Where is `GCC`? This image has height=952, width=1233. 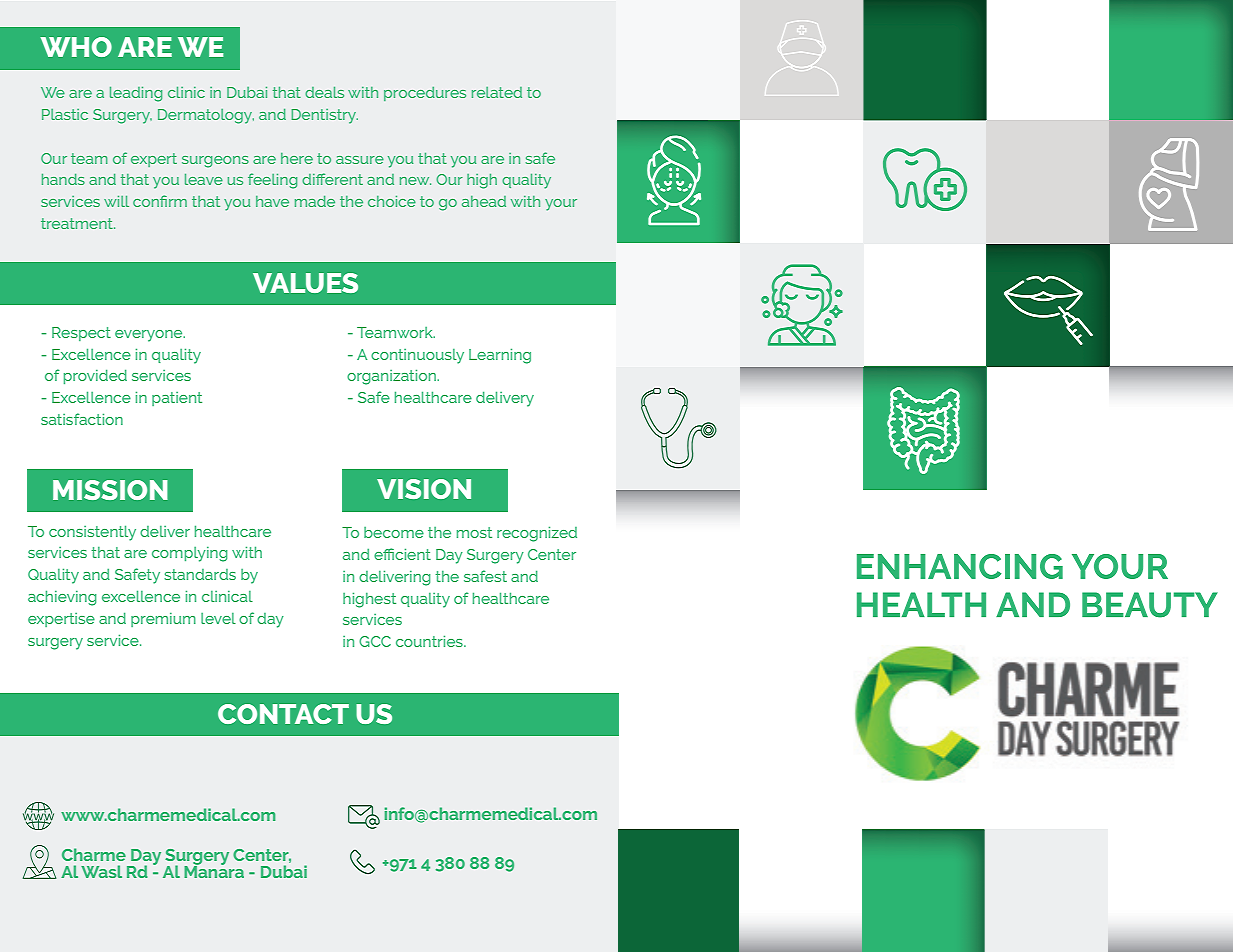 GCC is located at coordinates (375, 641).
